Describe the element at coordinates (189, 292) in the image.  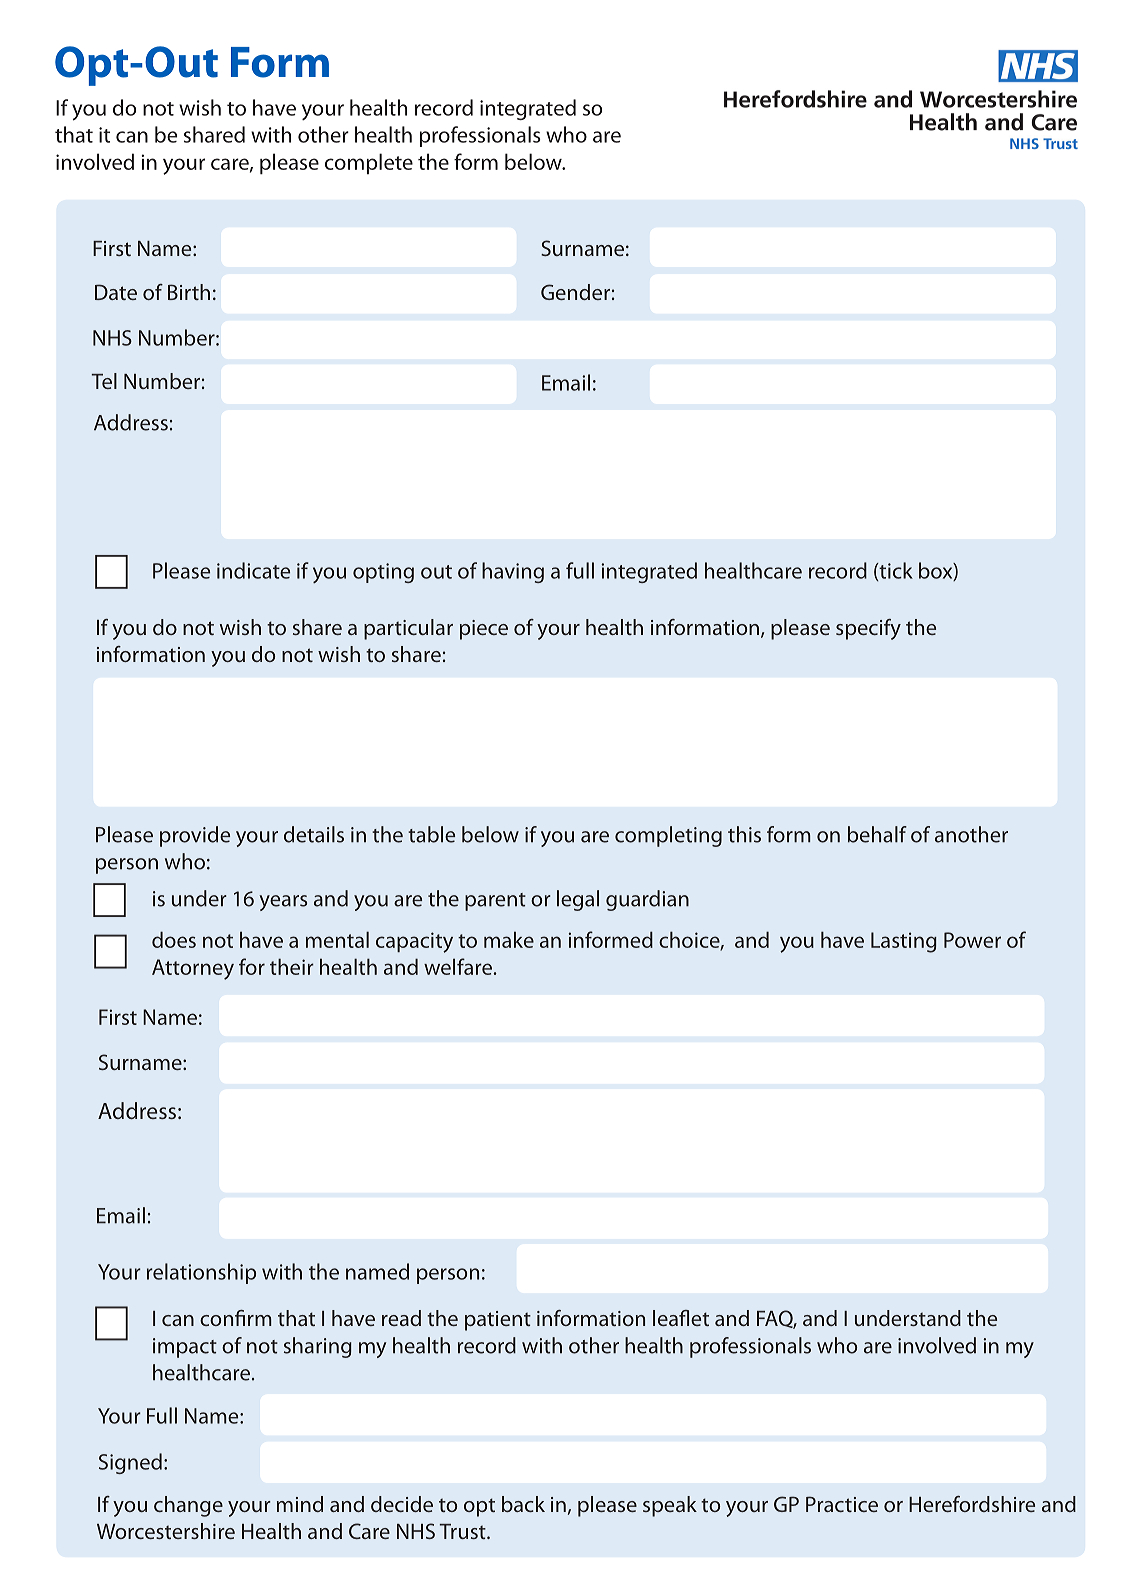
I see `Birth` at that location.
